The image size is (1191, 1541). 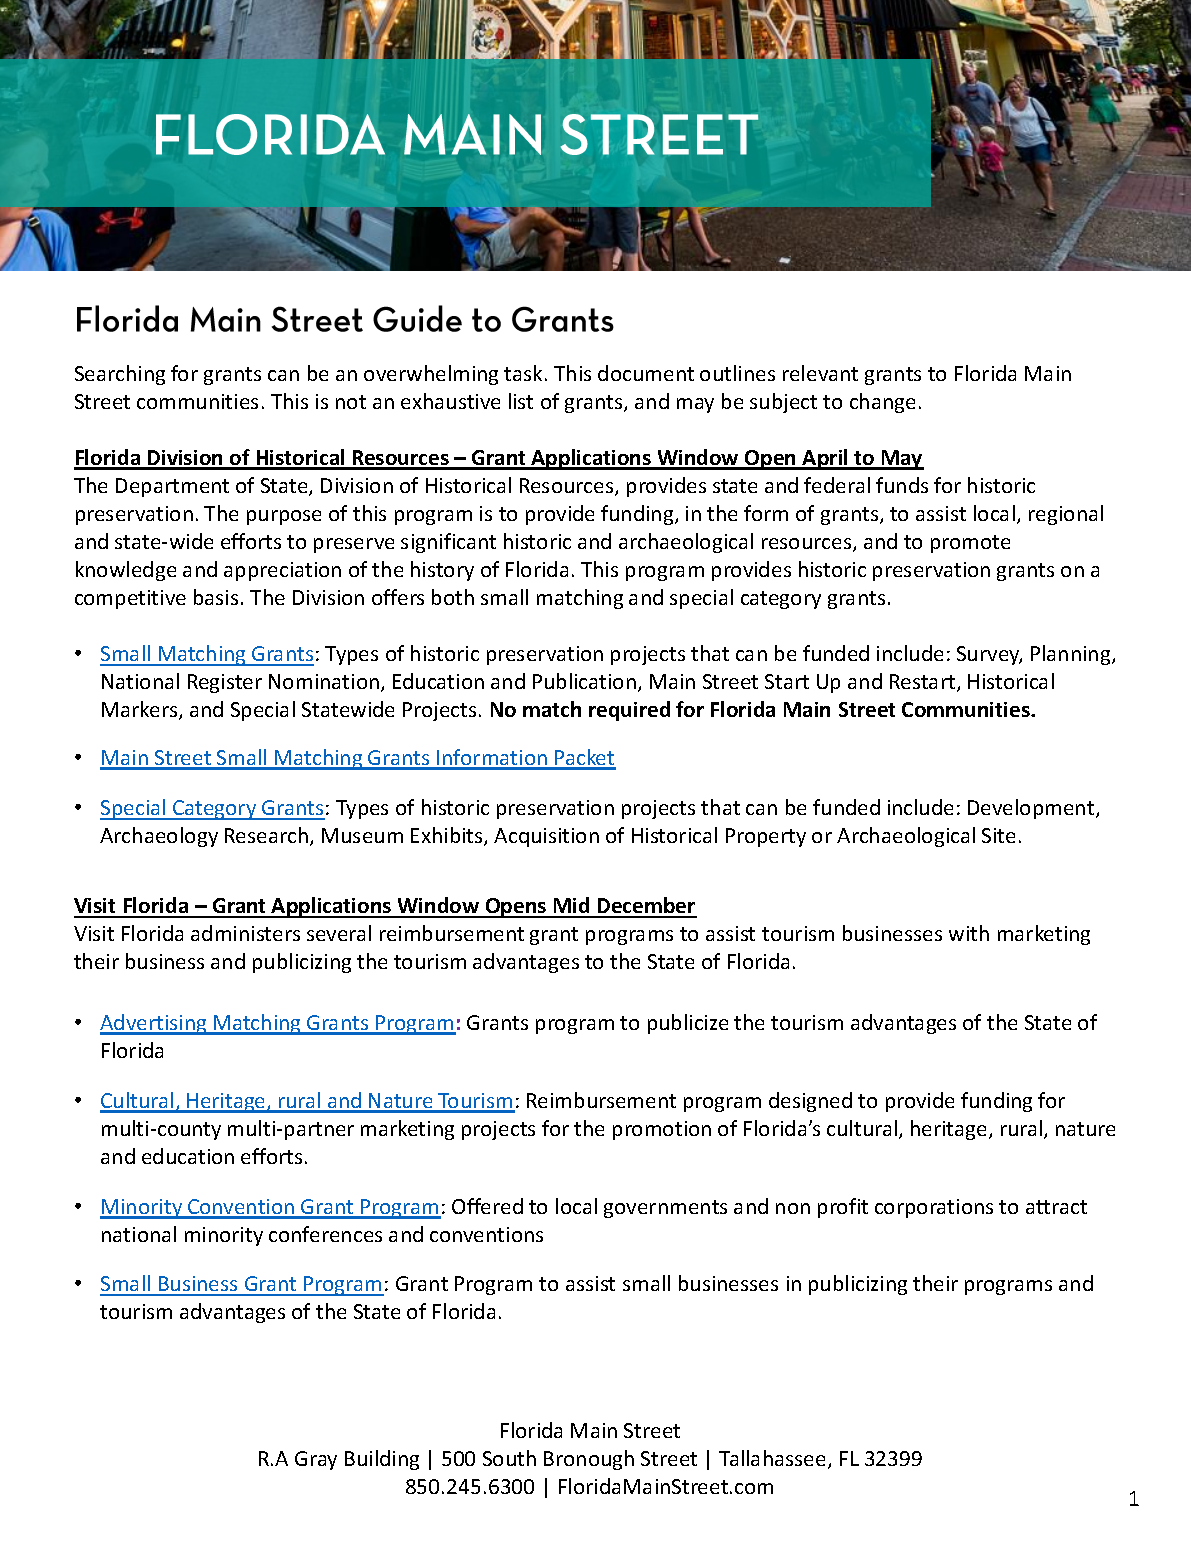 I want to click on required, so click(x=629, y=711).
